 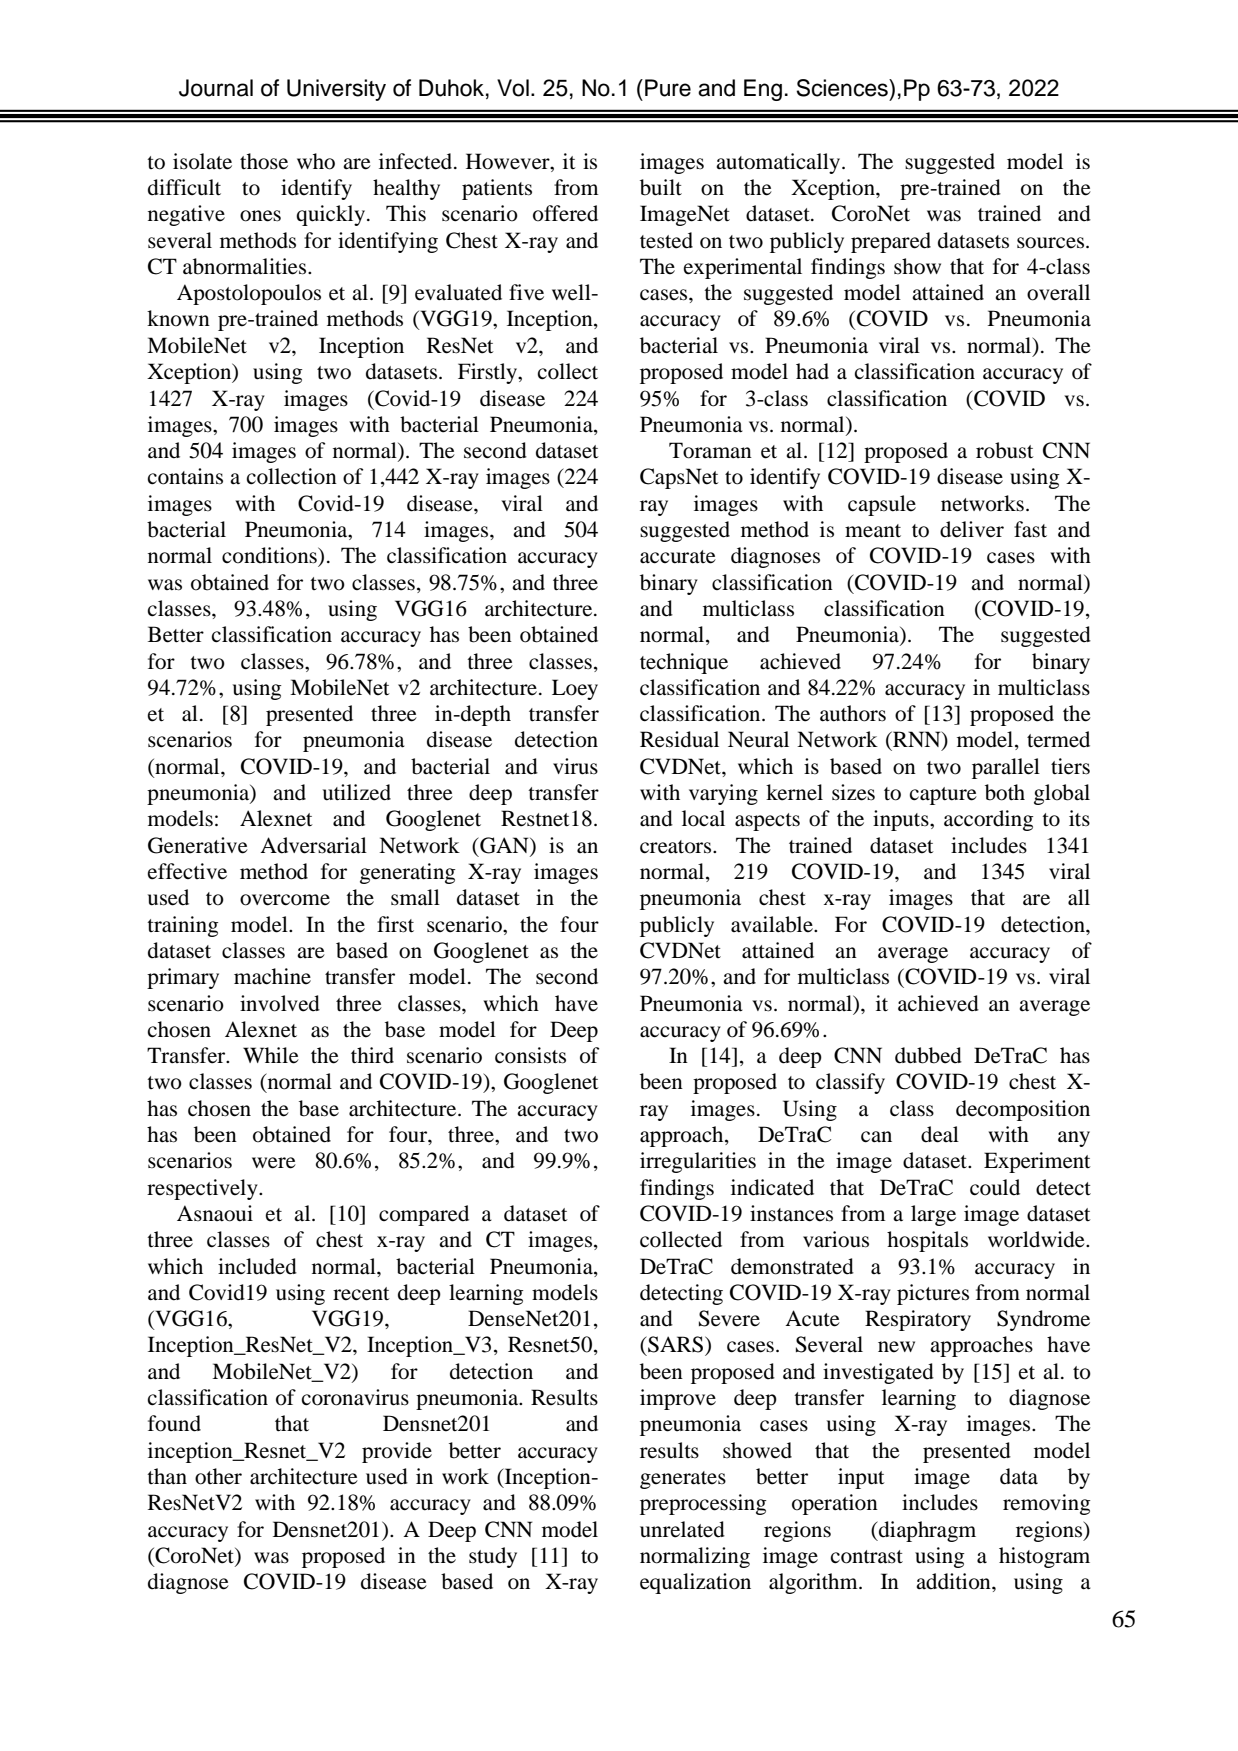 What do you see at coordinates (926, 1531) in the screenshot?
I see `diaphragm` at bounding box center [926, 1531].
